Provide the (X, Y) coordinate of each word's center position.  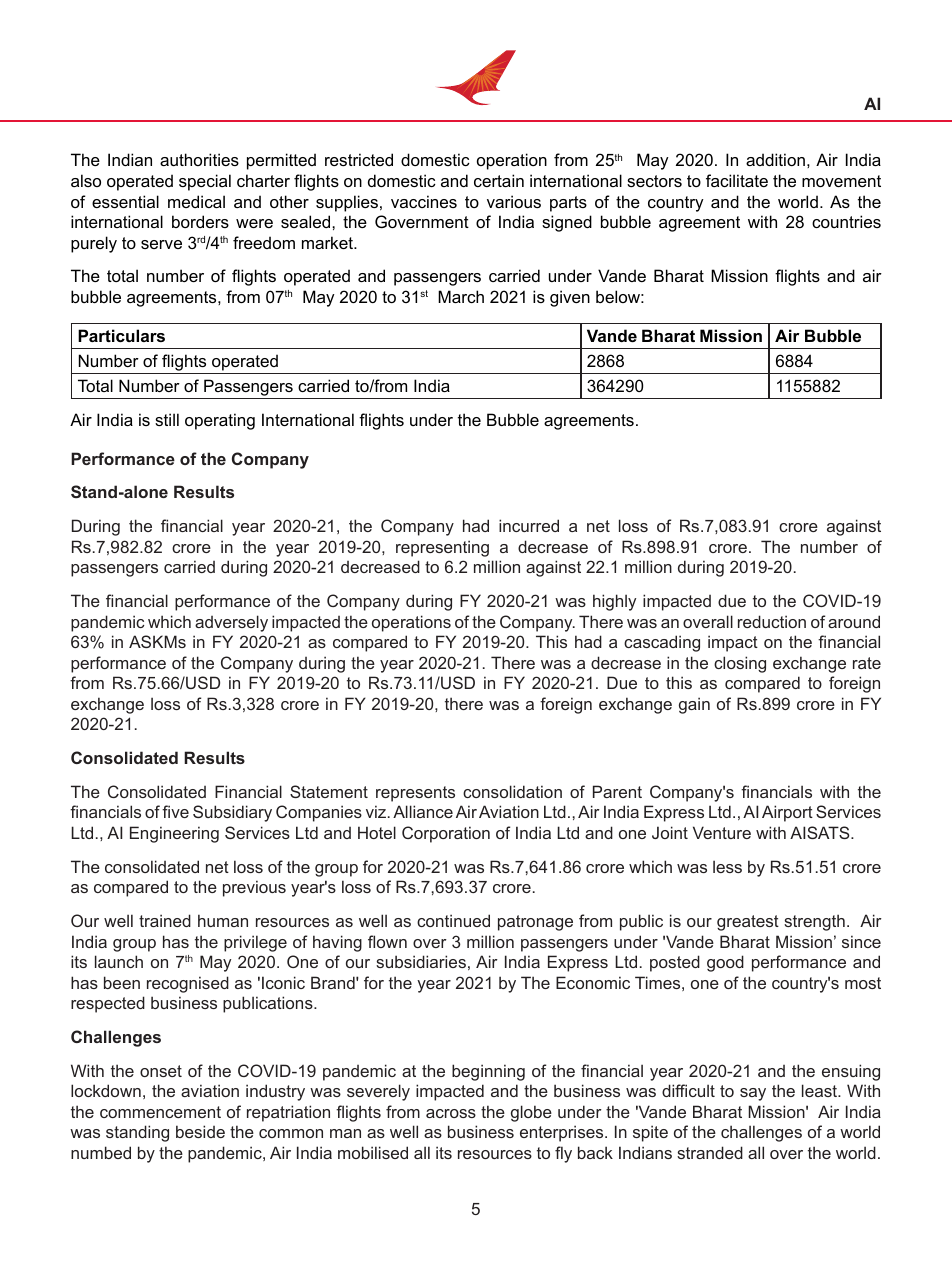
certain (499, 180)
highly (614, 602)
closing (740, 664)
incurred (529, 525)
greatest (748, 923)
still (167, 419)
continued (453, 920)
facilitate (737, 180)
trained (165, 920)
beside (200, 1131)
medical (196, 201)
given (570, 298)
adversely (231, 623)
